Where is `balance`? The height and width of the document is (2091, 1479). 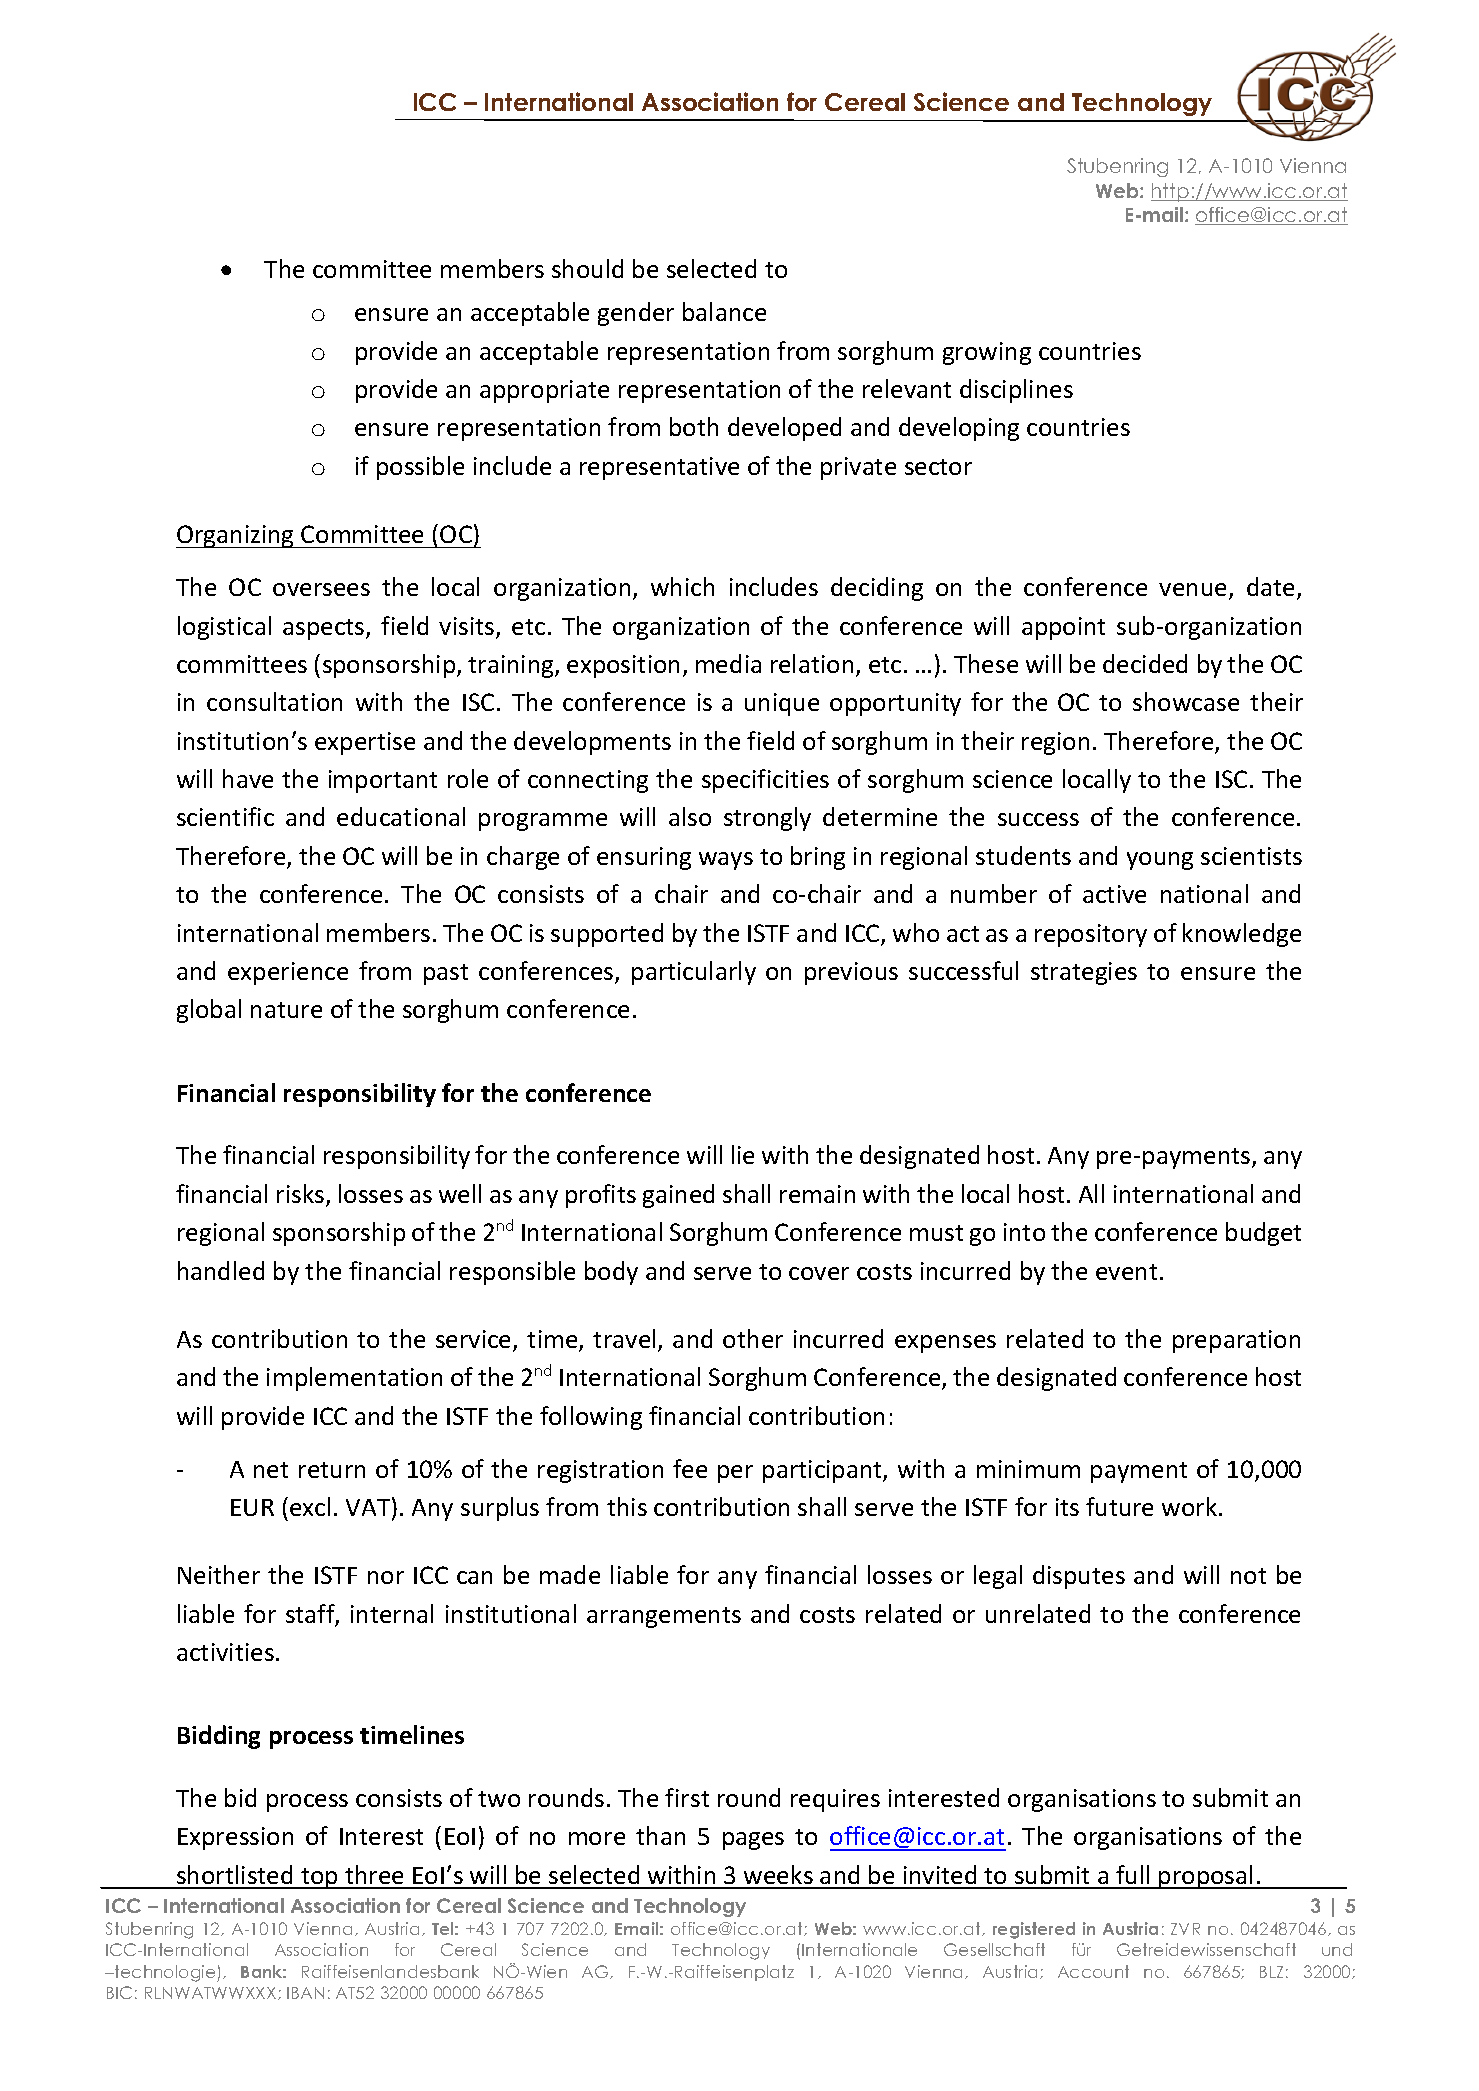
balance is located at coordinates (724, 311).
